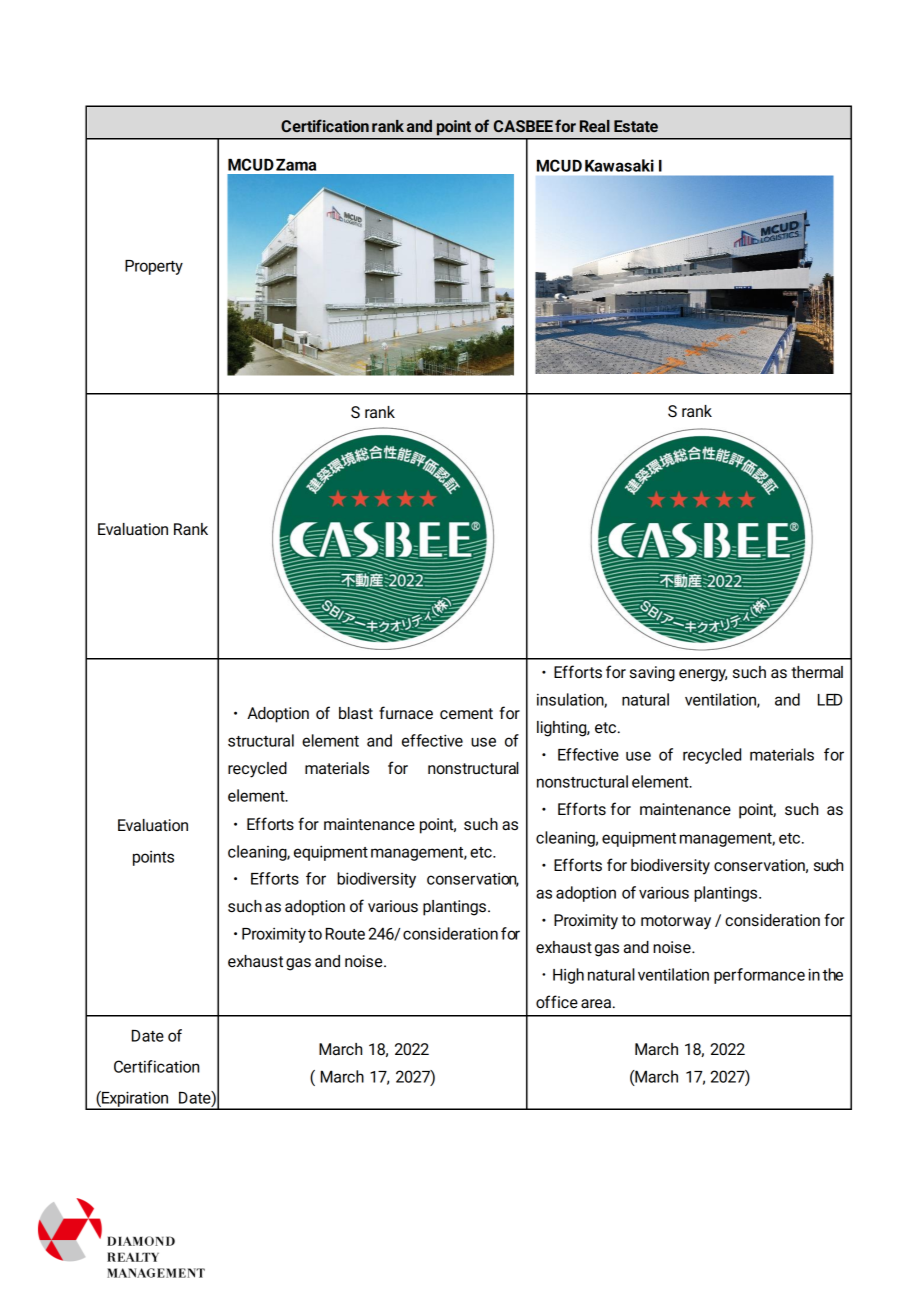  I want to click on Route, so click(345, 934).
